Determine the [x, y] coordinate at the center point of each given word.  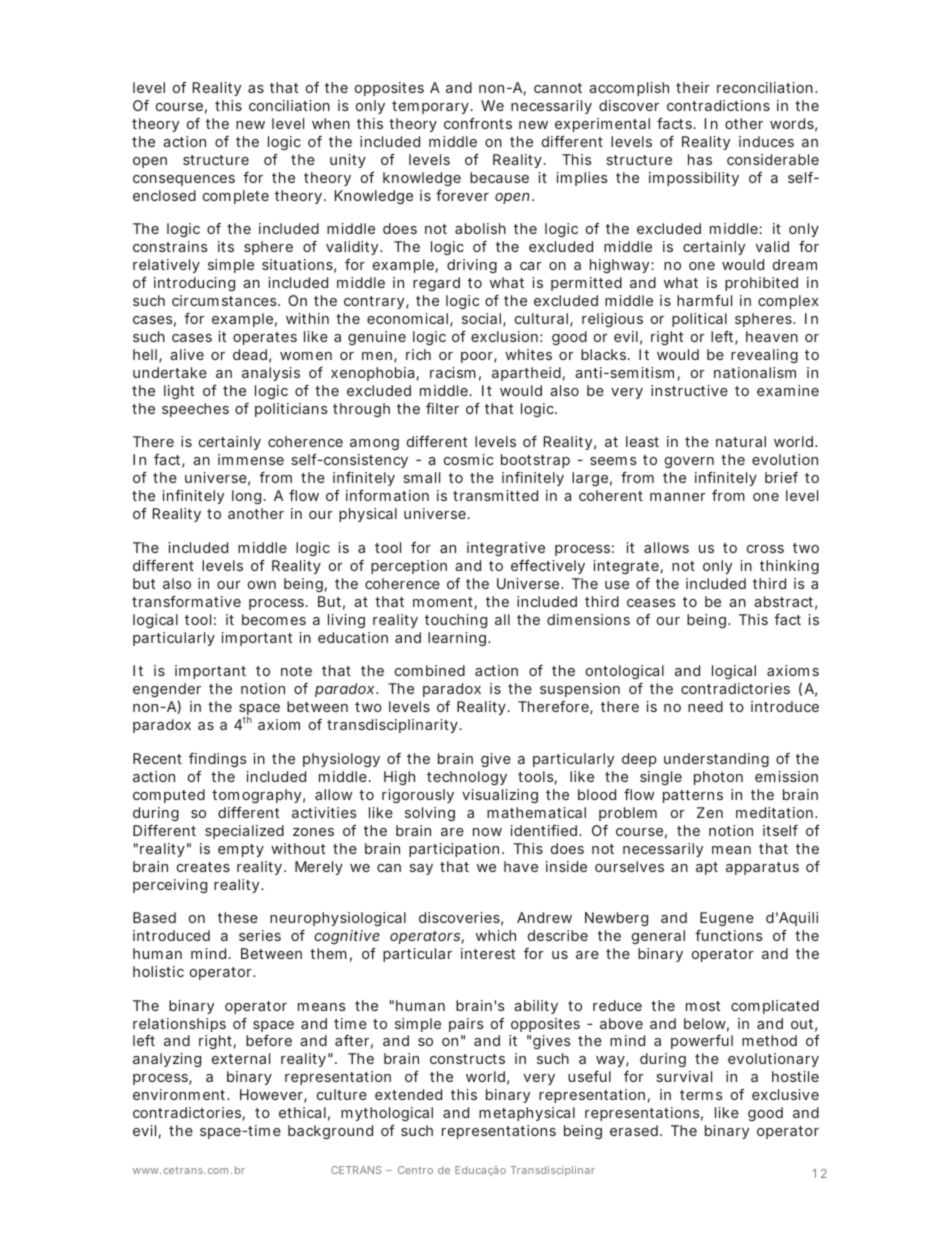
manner [678, 497]
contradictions [718, 105]
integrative [506, 549]
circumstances [225, 300]
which [496, 935]
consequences [184, 180]
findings [218, 760]
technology [467, 778]
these [238, 917]
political [699, 320]
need [705, 706]
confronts [478, 123]
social [481, 318]
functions [729, 935]
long [246, 497]
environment [181, 1094]
